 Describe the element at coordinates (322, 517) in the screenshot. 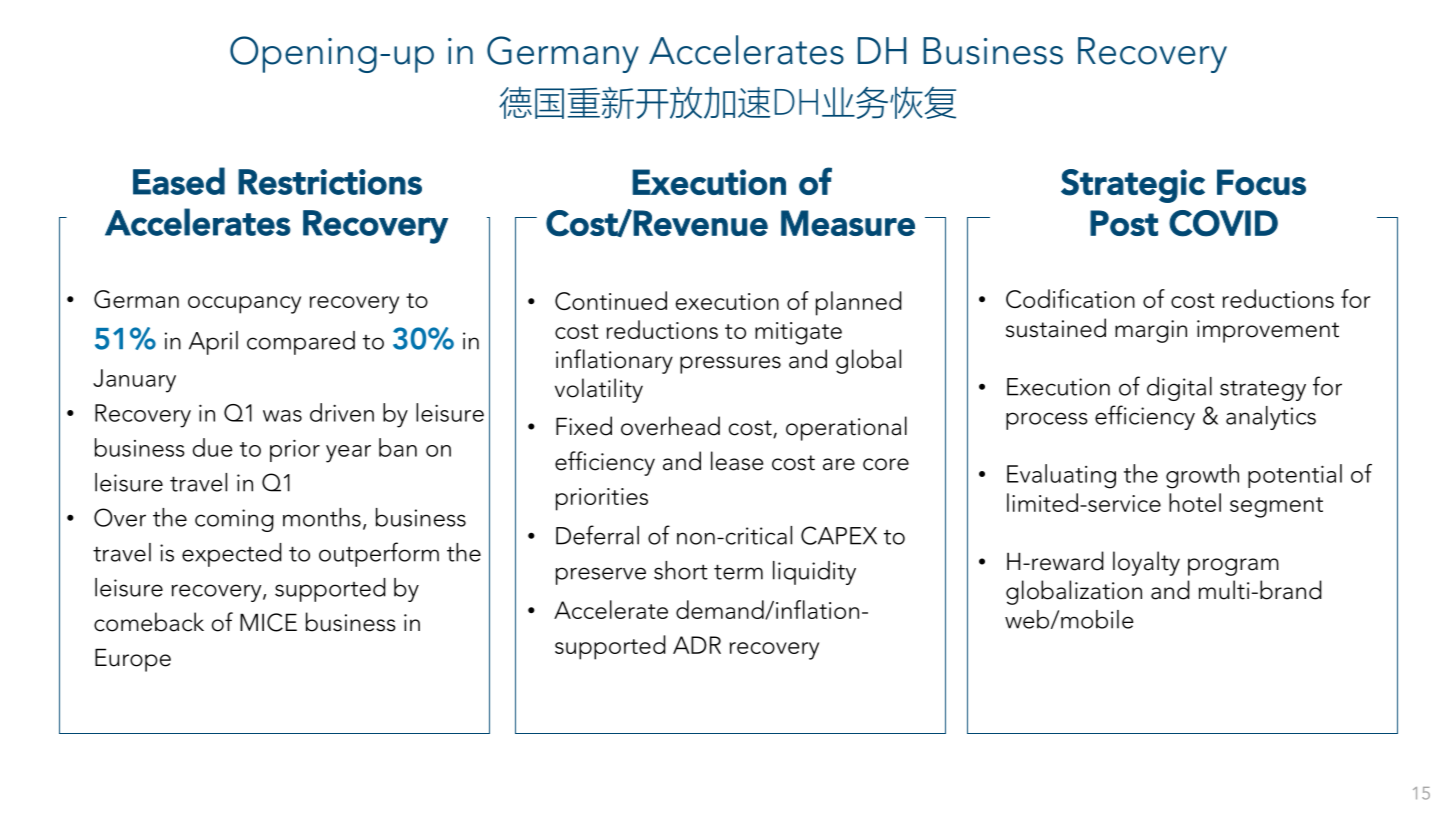

I see `months` at that location.
